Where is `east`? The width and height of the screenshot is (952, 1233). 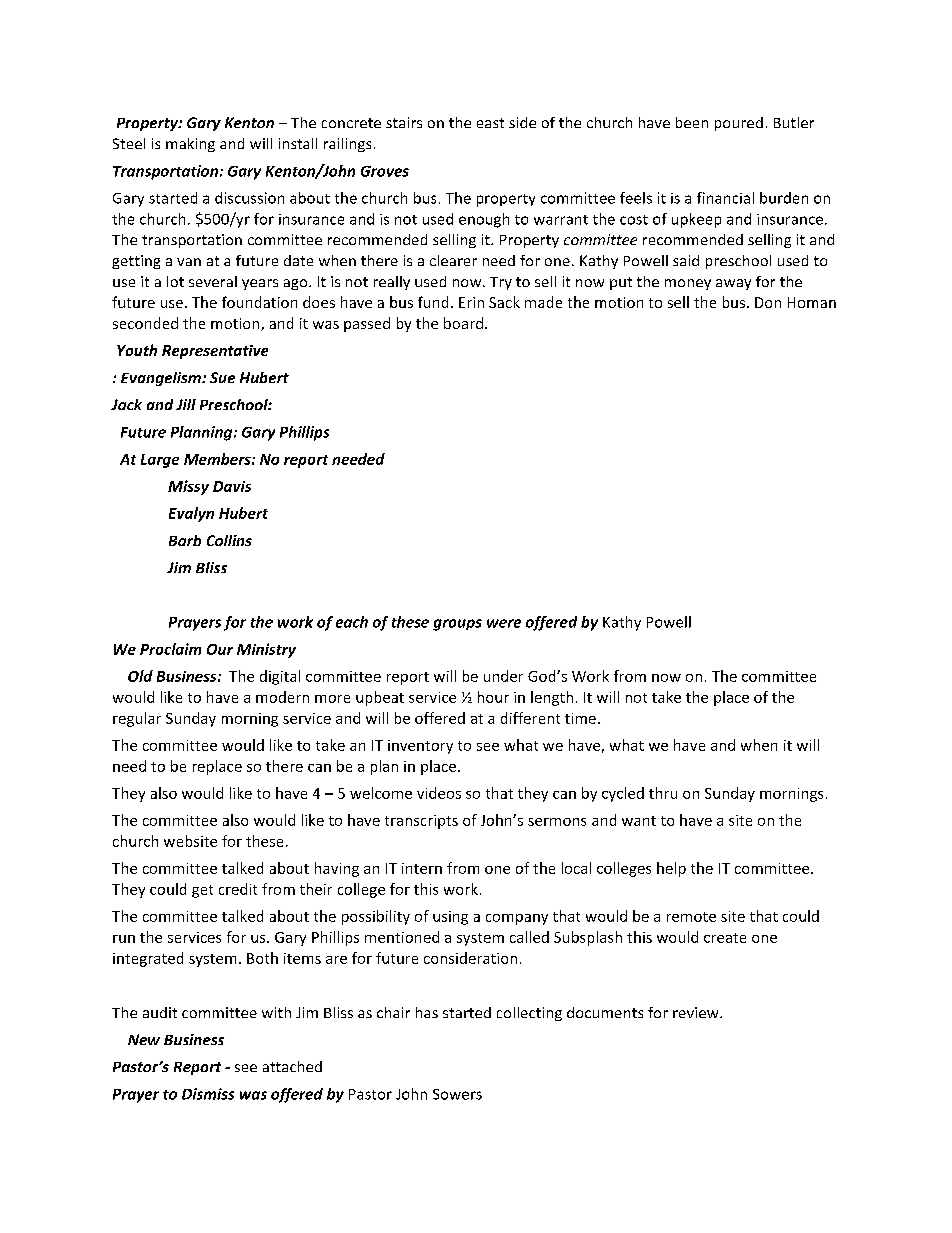 east is located at coordinates (490, 123).
